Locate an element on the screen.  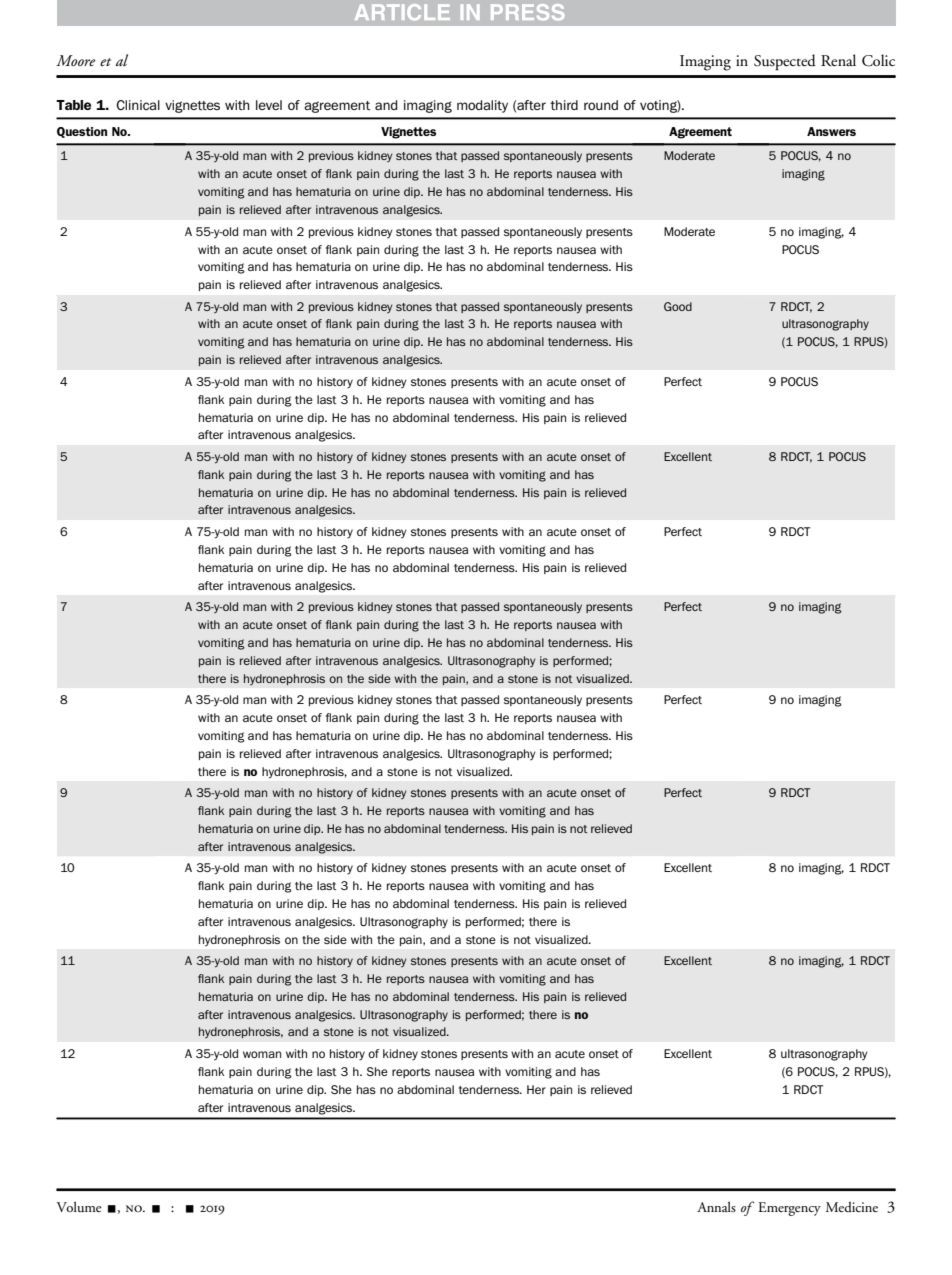
Volume is located at coordinates (79, 1206).
